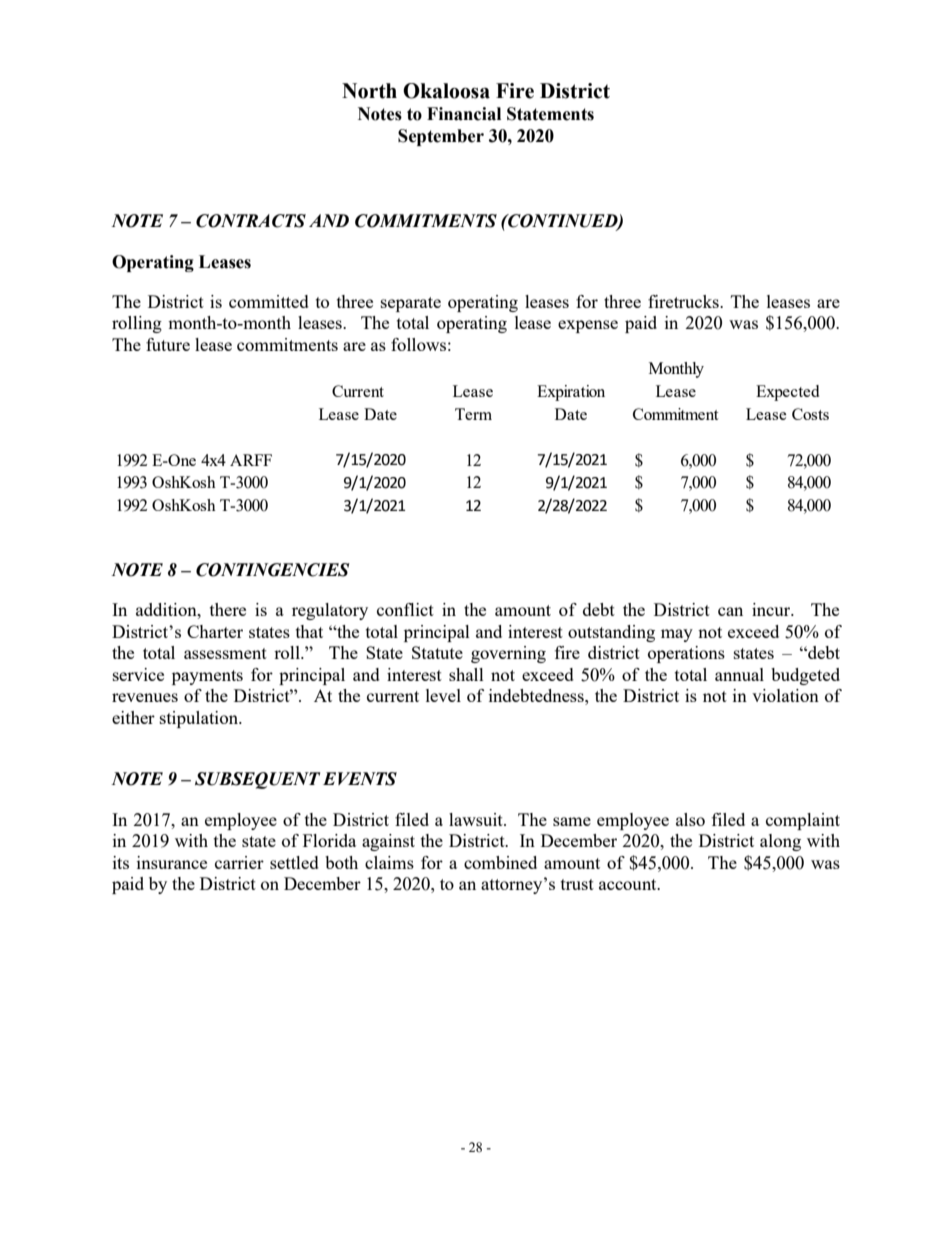 This image has height=1233, width=952. What do you see at coordinates (500, 862) in the image?
I see `combined` at bounding box center [500, 862].
